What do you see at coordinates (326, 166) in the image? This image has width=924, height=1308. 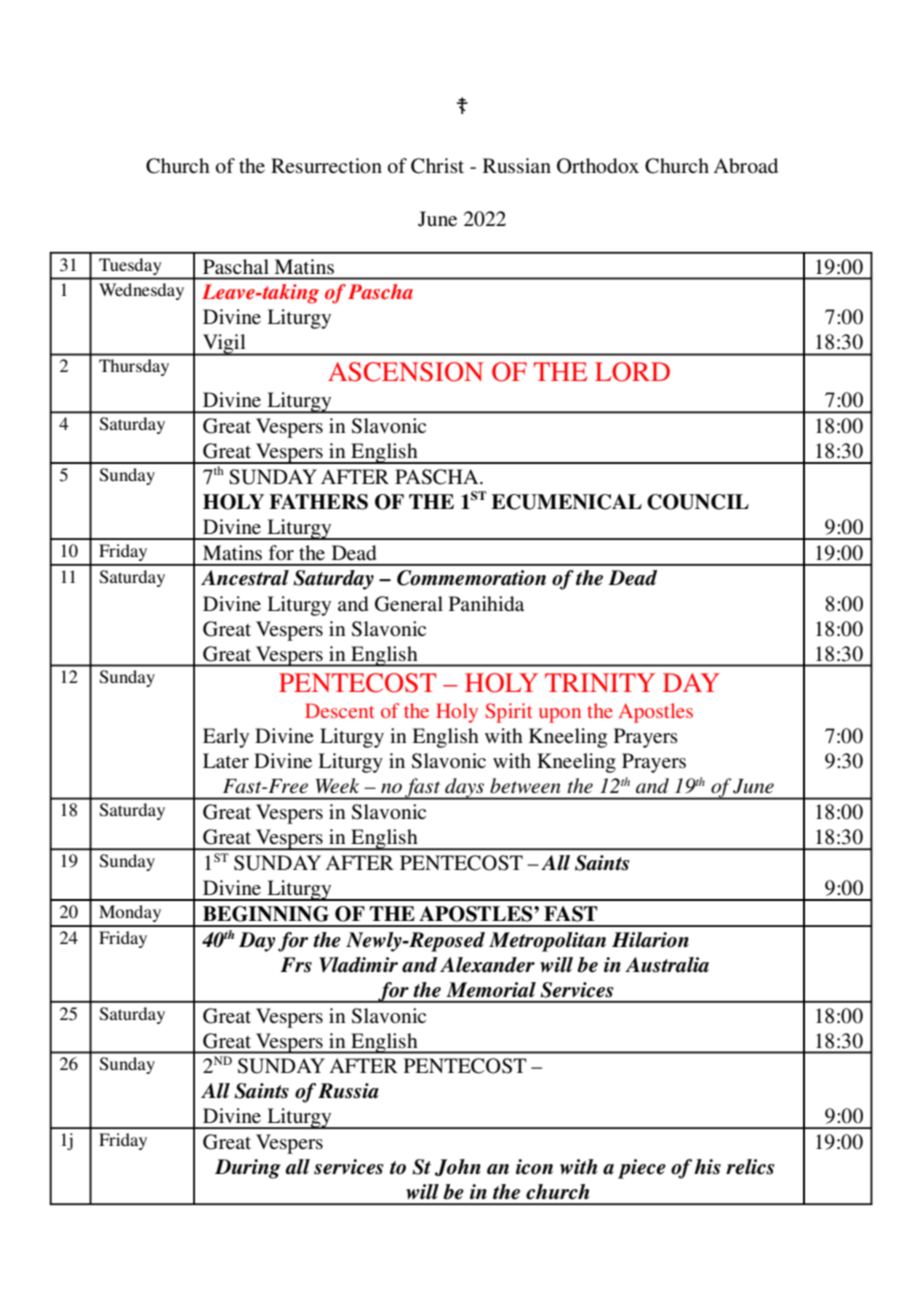 I see `Resurrection` at bounding box center [326, 166].
